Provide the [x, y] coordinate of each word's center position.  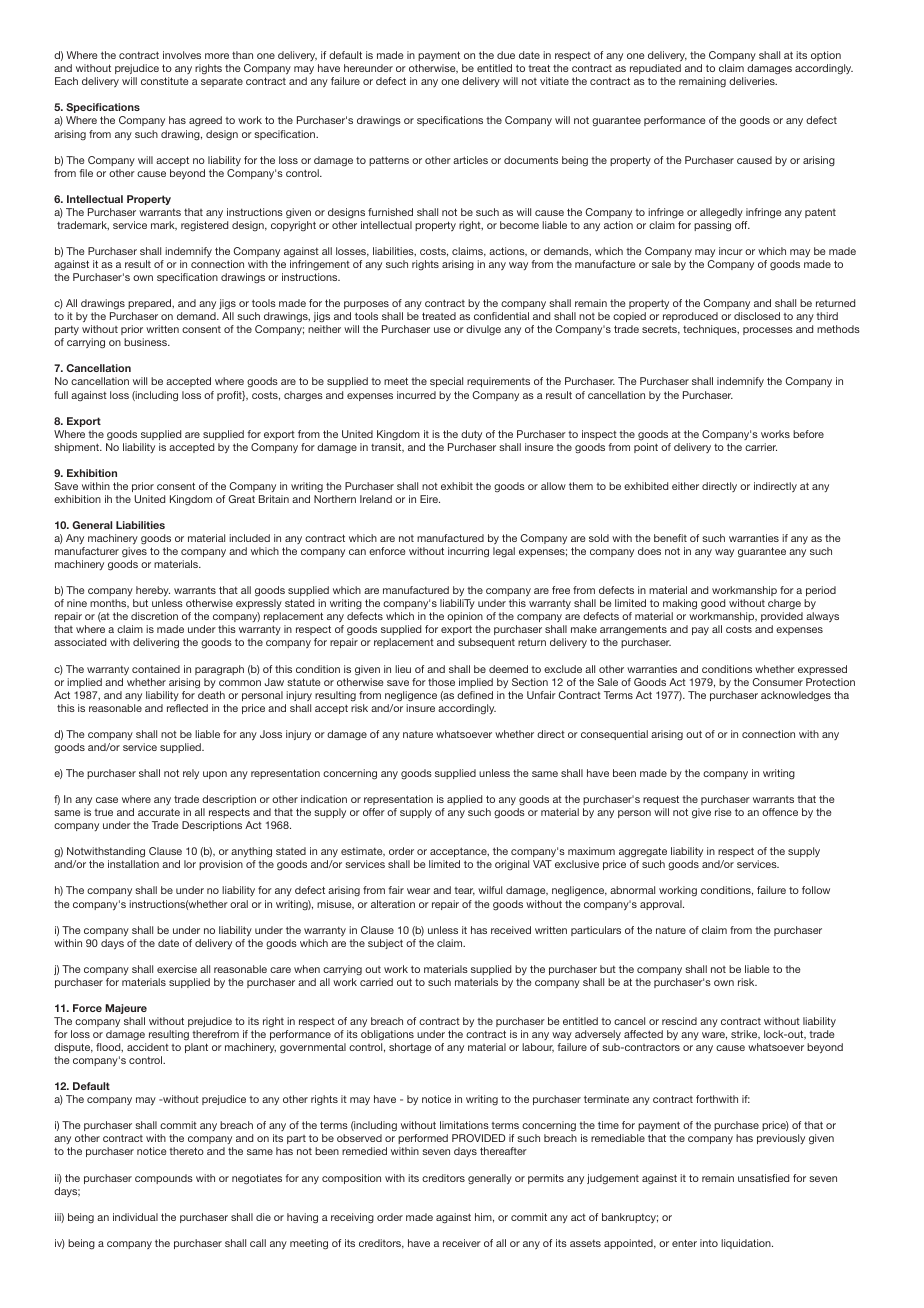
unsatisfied [763, 1178]
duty [471, 435]
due [506, 55]
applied [464, 800]
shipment [77, 448]
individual [135, 1217]
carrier [761, 447]
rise [723, 812]
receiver [462, 1243]
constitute [164, 81]
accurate [159, 812]
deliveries [753, 81]
